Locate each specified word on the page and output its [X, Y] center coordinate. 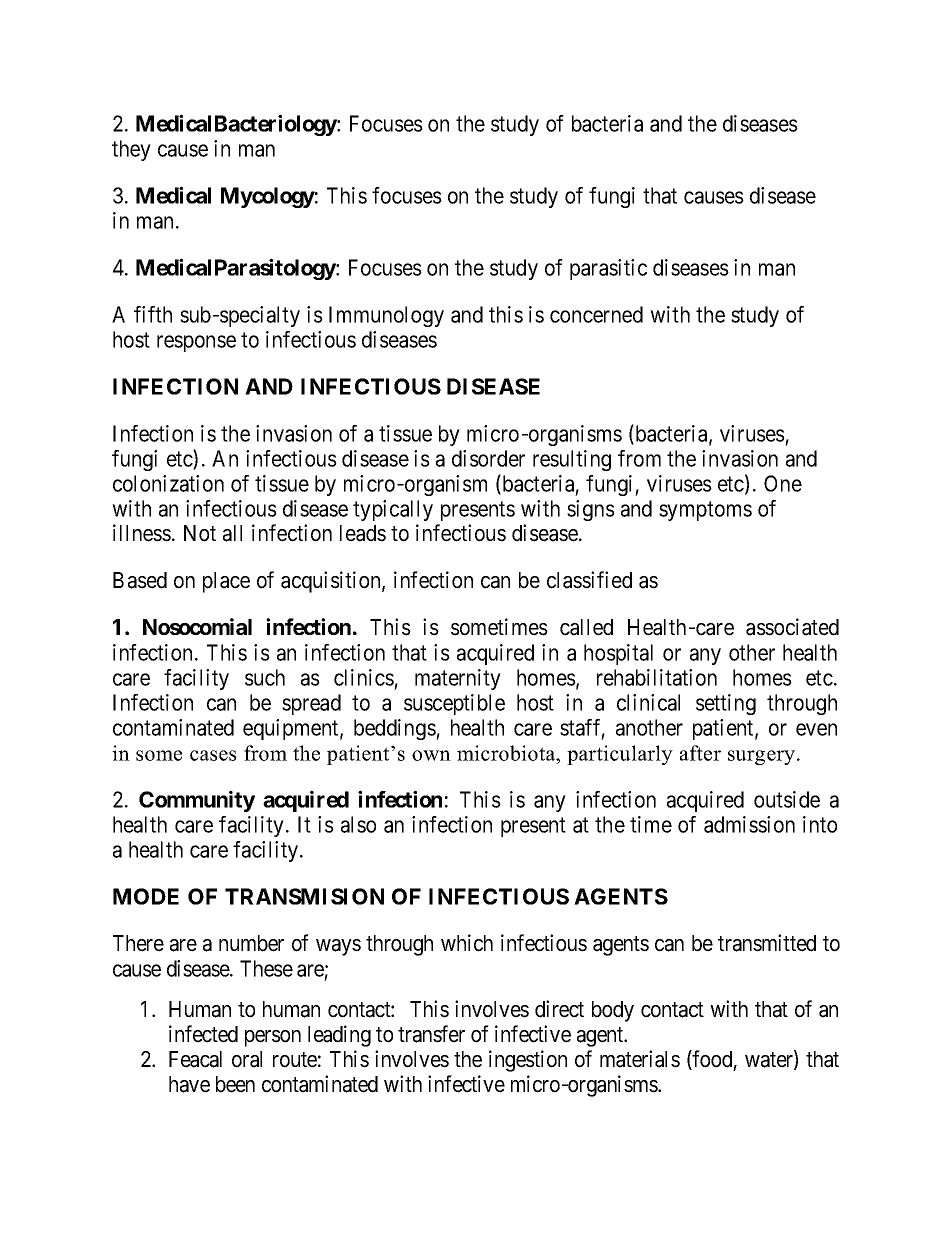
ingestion [528, 1061]
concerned [596, 314]
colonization [168, 483]
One [783, 483]
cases [213, 755]
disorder [488, 458]
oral [247, 1059]
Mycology [268, 197]
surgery [763, 757]
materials [640, 1059]
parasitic [608, 269]
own [431, 755]
